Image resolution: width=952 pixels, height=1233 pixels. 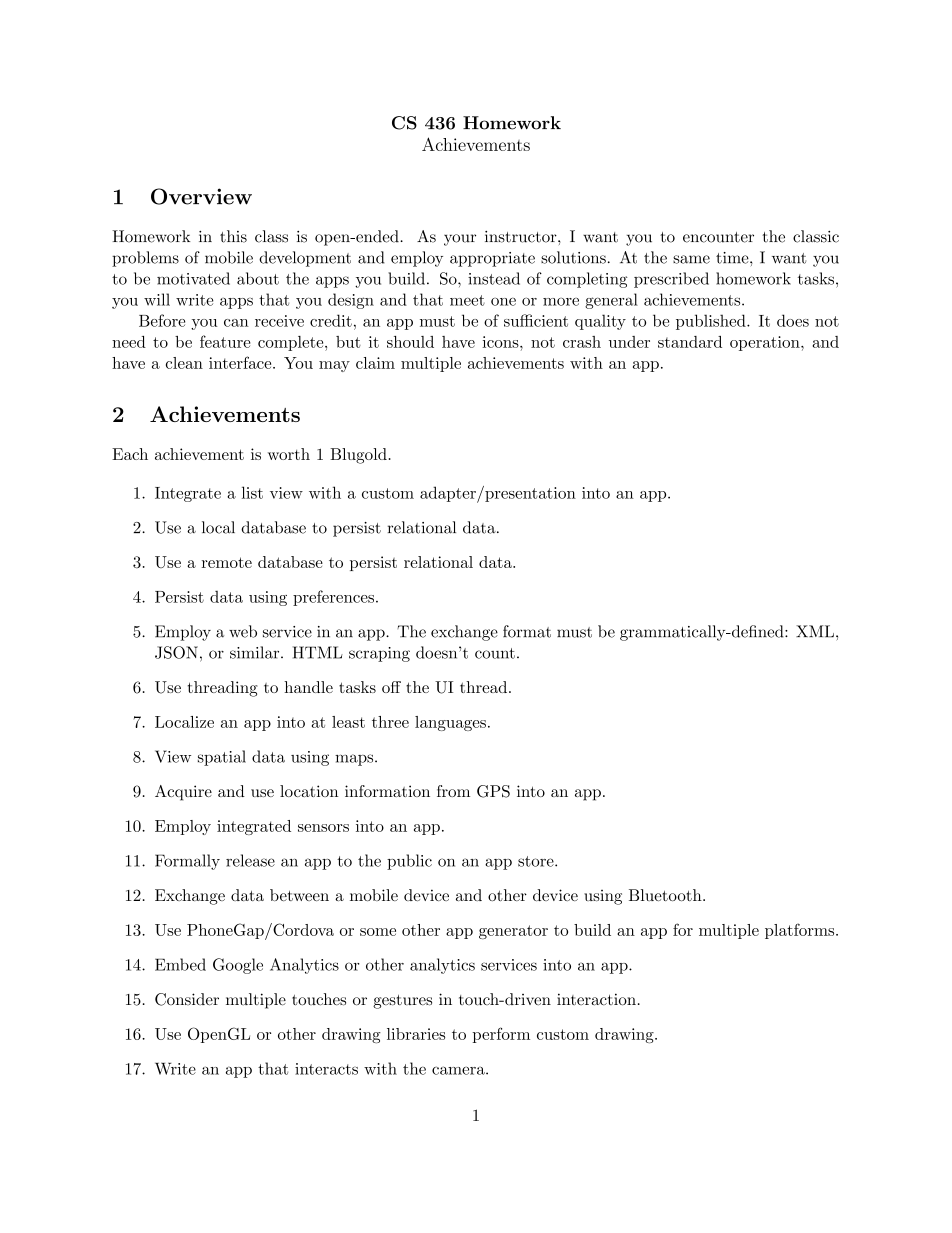 I want to click on XML, so click(x=815, y=631).
